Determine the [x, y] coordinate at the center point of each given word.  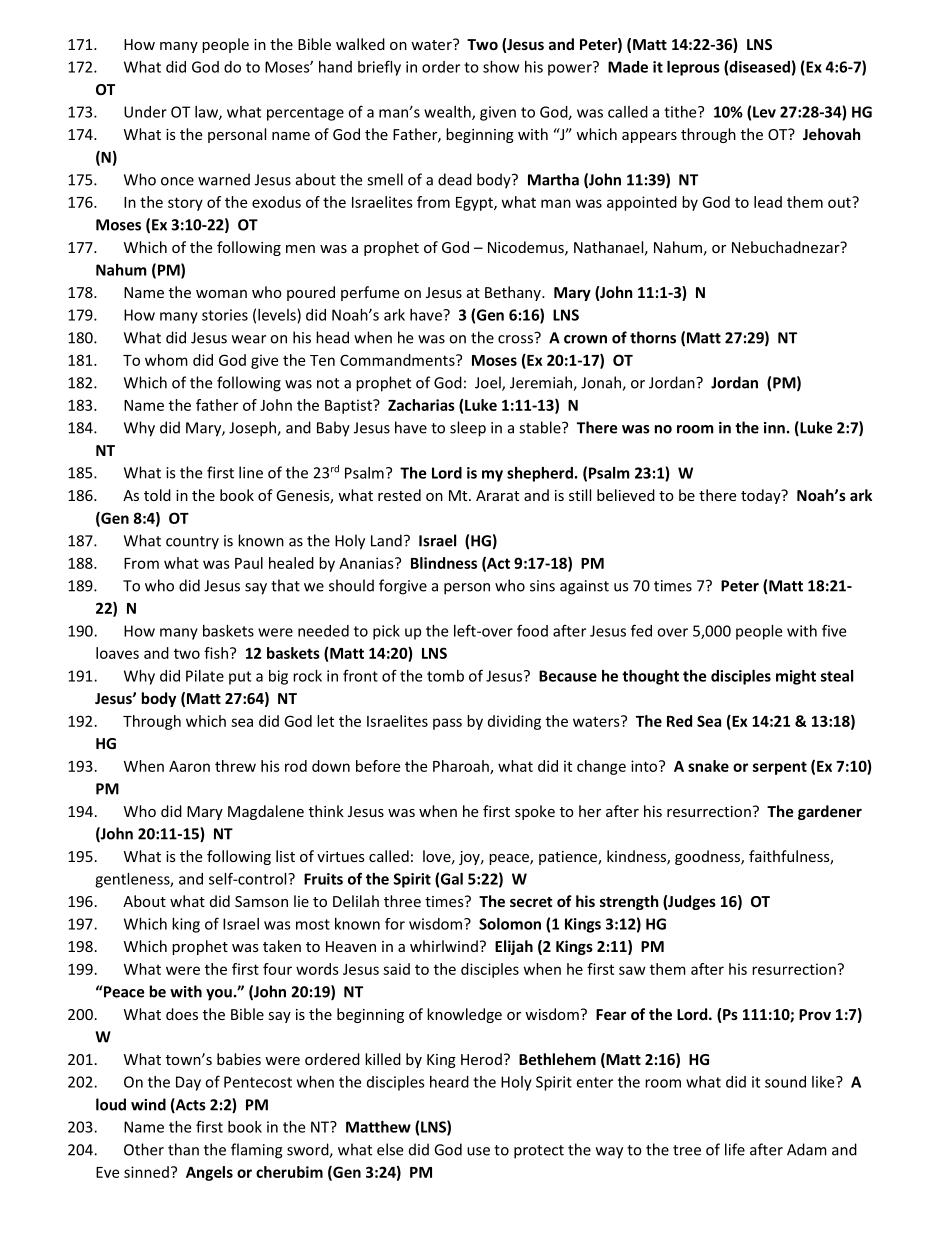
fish [216, 653]
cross [515, 339]
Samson [261, 901]
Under [145, 112]
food [532, 630]
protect [539, 1152]
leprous [693, 68]
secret [531, 902]
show [501, 67]
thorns [653, 337]
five [834, 630]
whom [166, 360]
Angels [209, 1173]
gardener [830, 812]
